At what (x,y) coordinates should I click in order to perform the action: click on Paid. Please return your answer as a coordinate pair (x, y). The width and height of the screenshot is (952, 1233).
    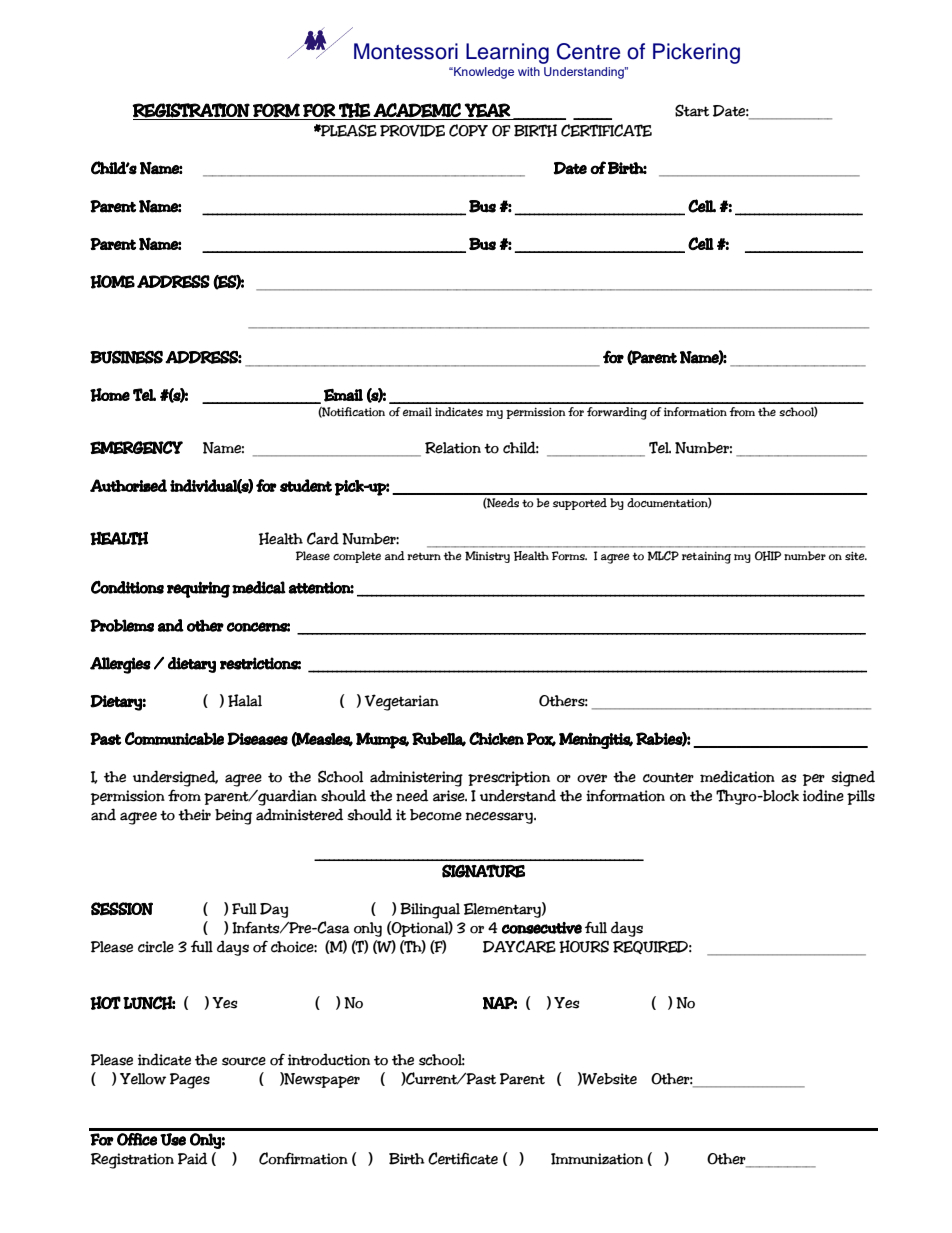
    Looking at the image, I should click on (193, 1158).
